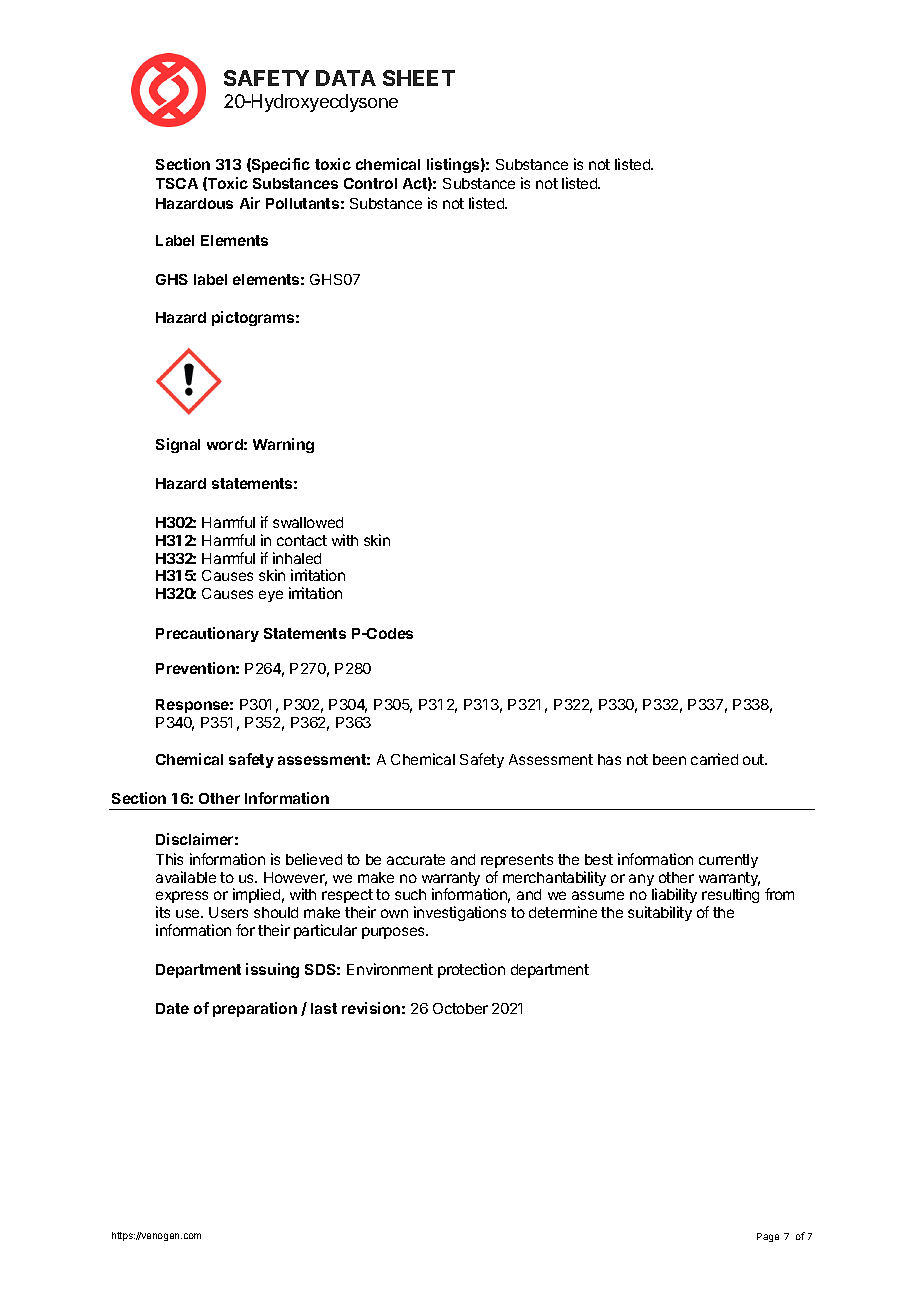 The width and height of the screenshot is (924, 1308). I want to click on TSCA, so click(177, 183).
